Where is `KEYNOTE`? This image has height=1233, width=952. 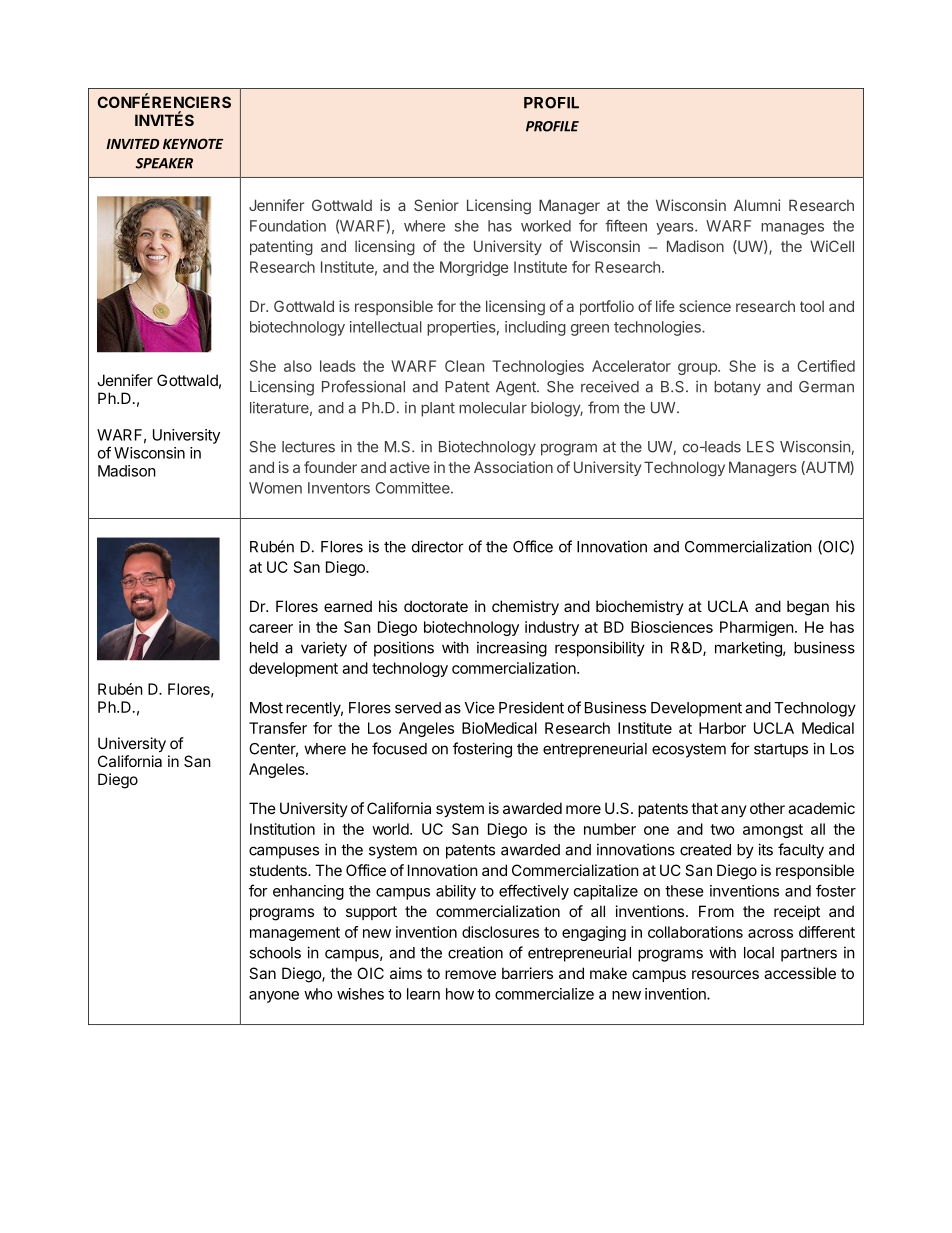 KEYNOTE is located at coordinates (193, 143).
